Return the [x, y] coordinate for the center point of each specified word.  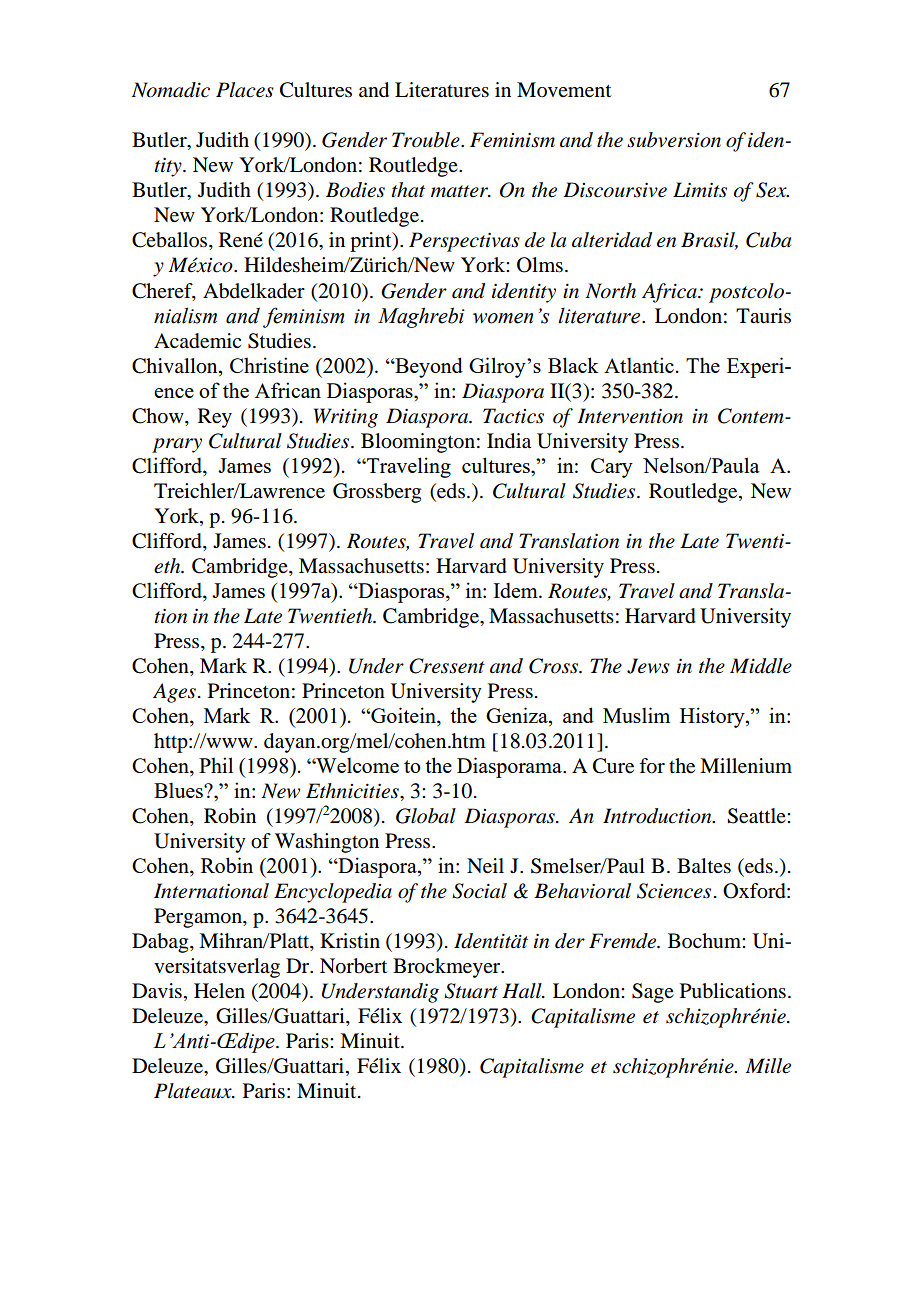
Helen [219, 991]
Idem [516, 590]
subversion [674, 140]
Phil [216, 765]
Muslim [636, 715]
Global [426, 816]
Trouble [427, 140]
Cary [612, 468]
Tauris [763, 316]
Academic [197, 341]
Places [245, 90]
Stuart [471, 991]
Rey [215, 418]
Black [573, 365]
